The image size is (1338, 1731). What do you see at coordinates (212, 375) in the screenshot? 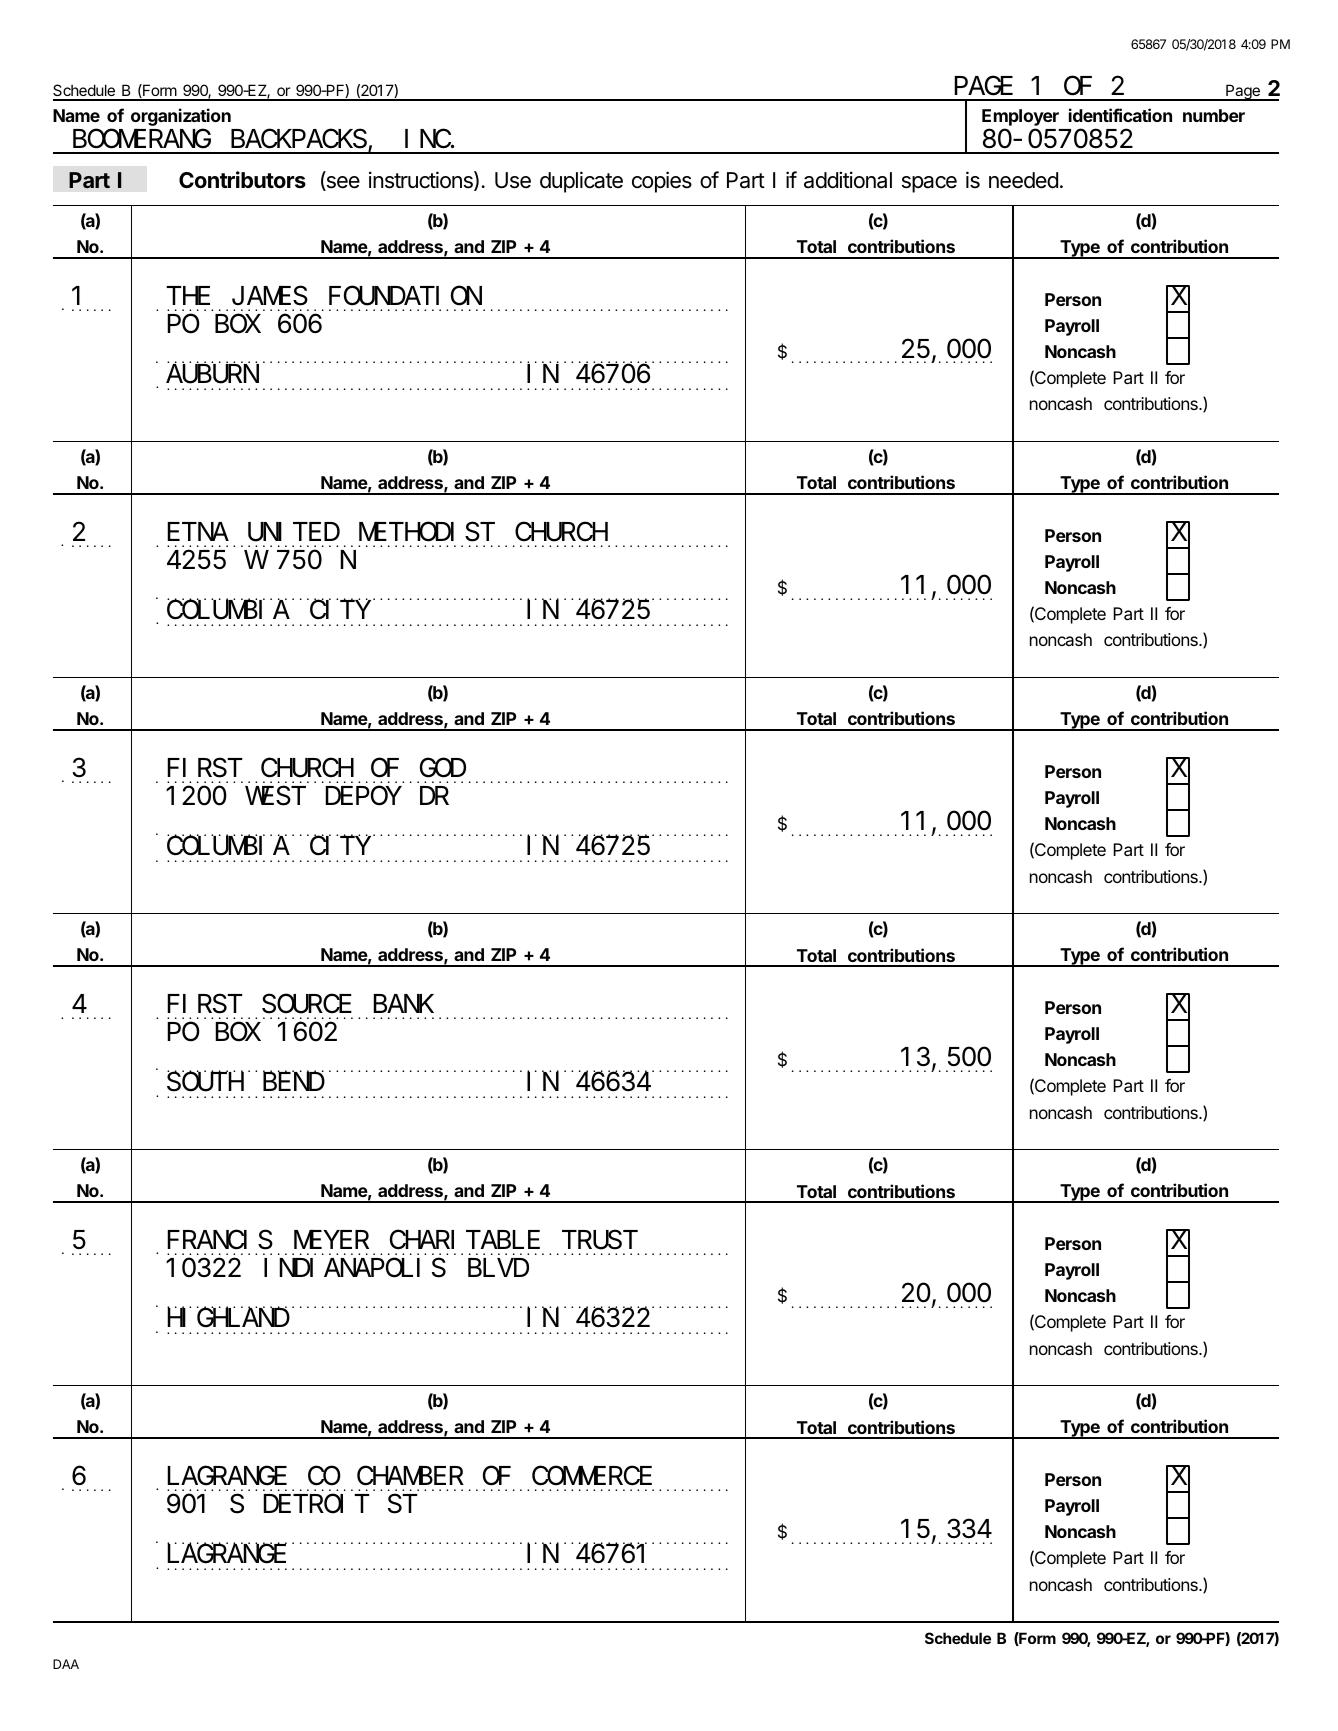
I see `AUBURN` at bounding box center [212, 375].
